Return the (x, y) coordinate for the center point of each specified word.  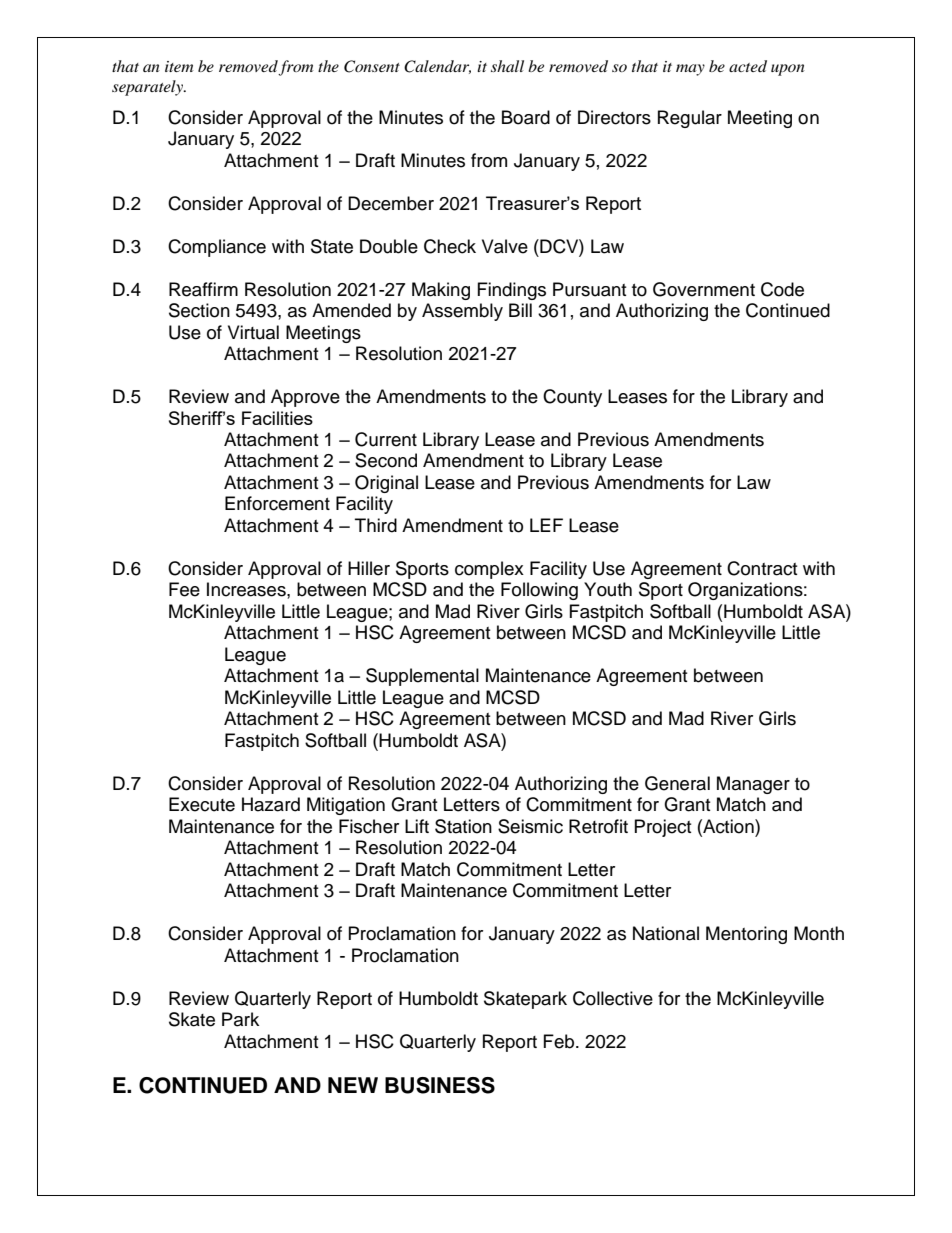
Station (463, 826)
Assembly (462, 312)
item (179, 66)
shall (507, 66)
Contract (762, 568)
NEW (353, 1085)
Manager (753, 785)
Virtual (253, 332)
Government (704, 289)
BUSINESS (440, 1085)
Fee (184, 589)
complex (489, 570)
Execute (202, 804)
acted (748, 66)
